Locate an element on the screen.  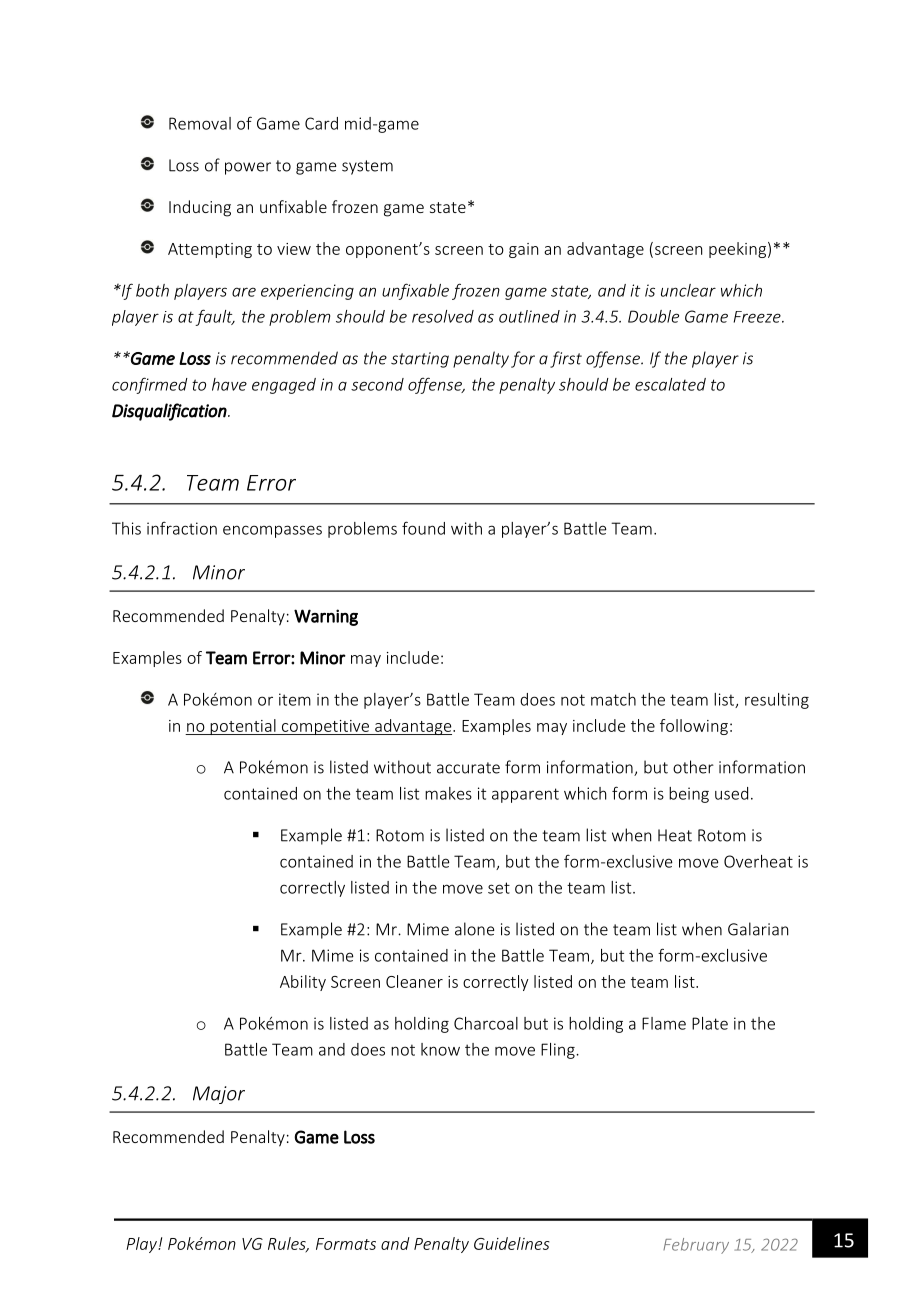
found is located at coordinates (423, 528).
